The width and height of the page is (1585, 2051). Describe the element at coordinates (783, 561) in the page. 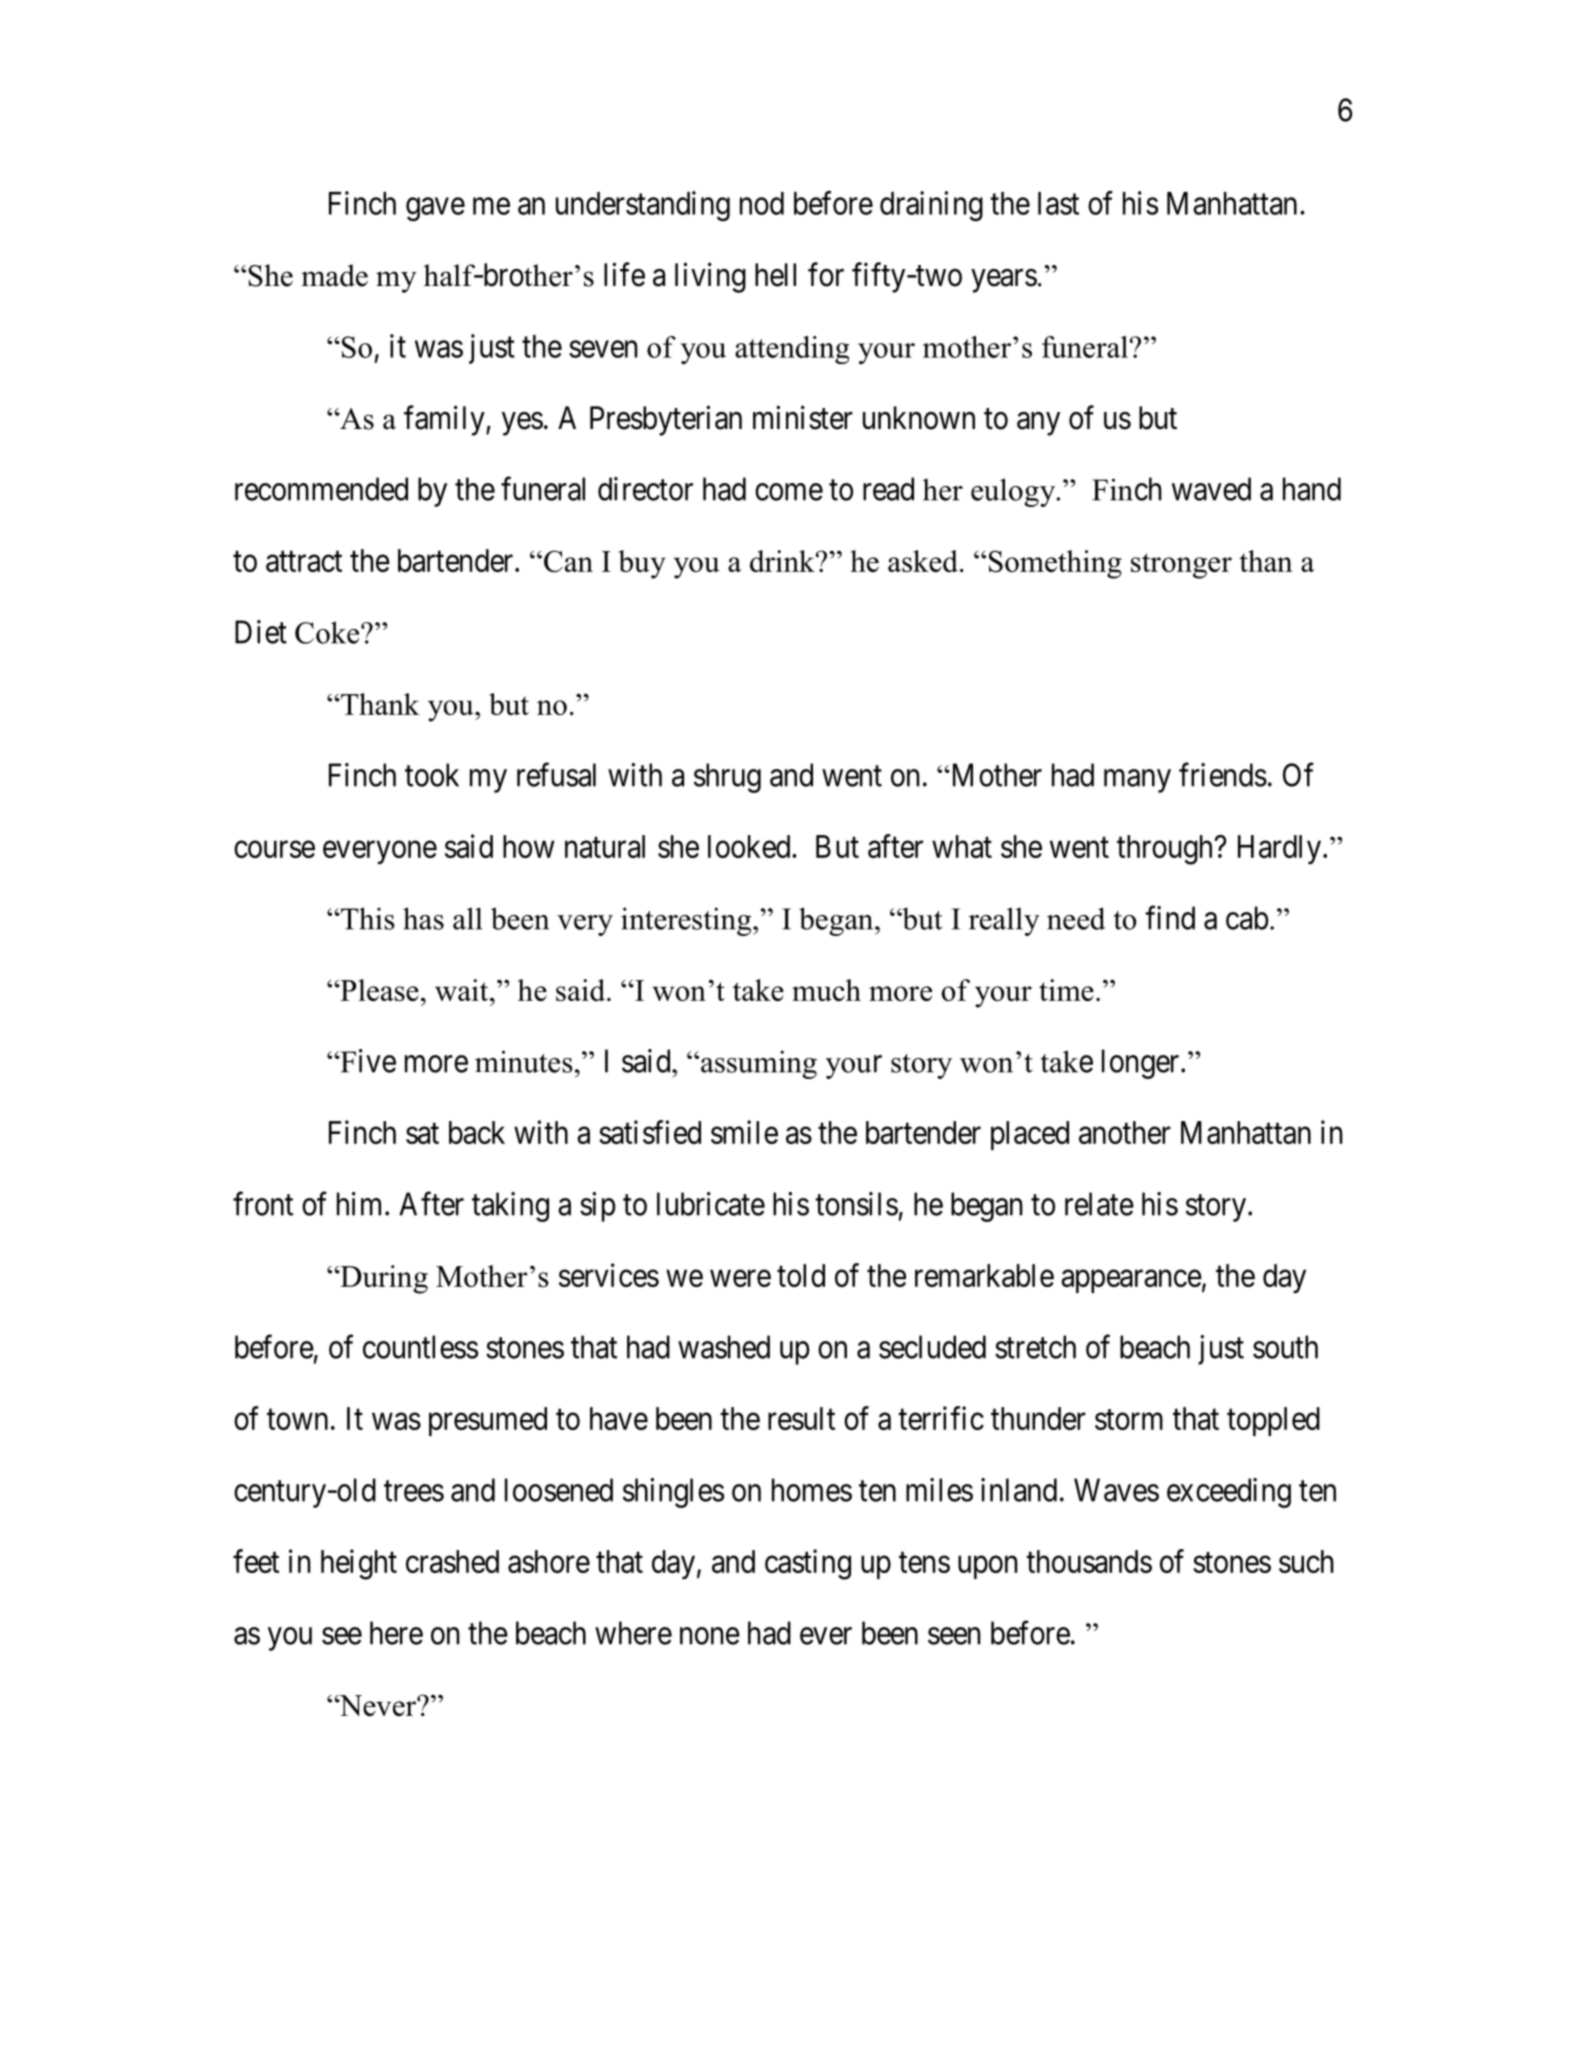

I see `drink` at that location.
